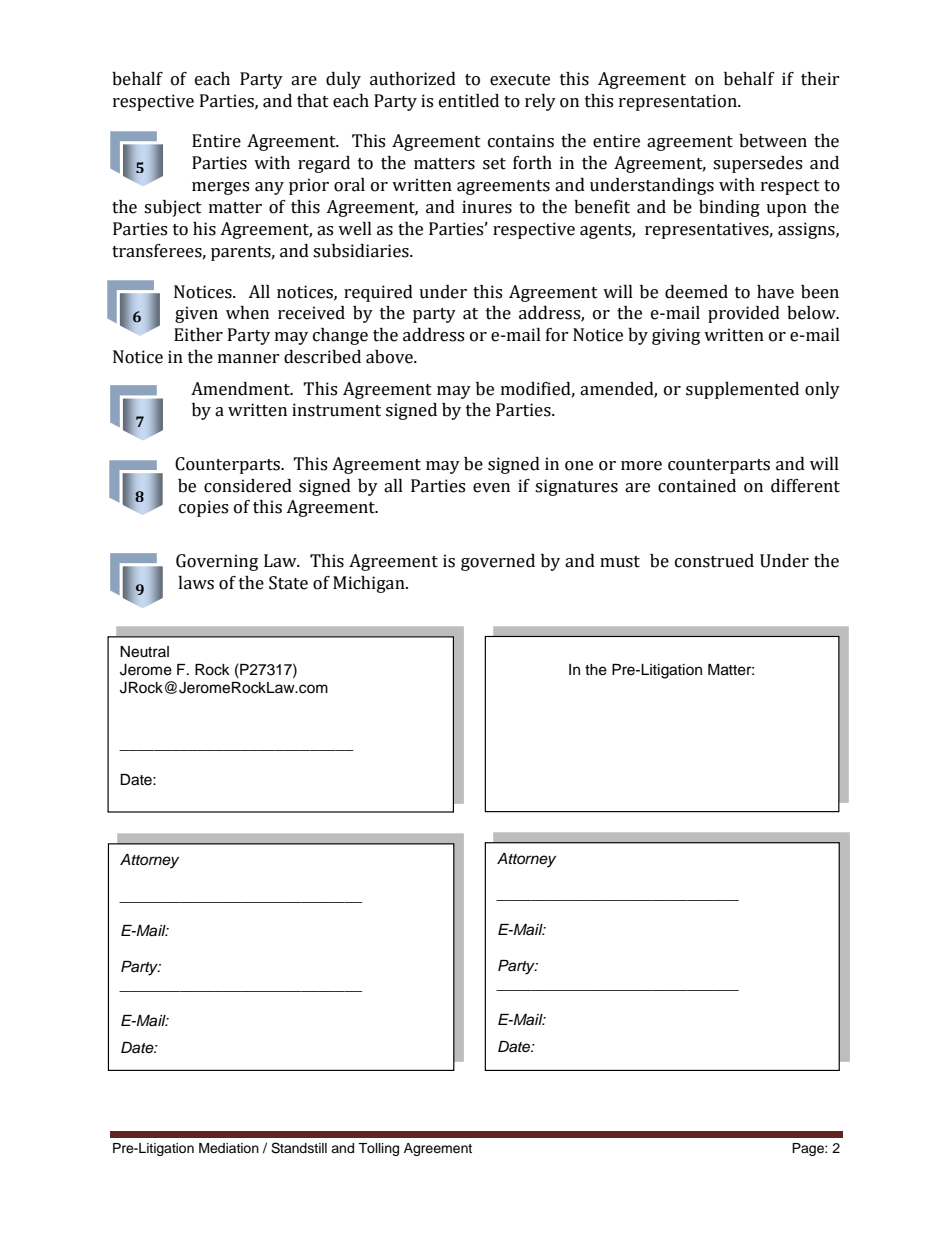  What do you see at coordinates (203, 508) in the screenshot?
I see `copies` at bounding box center [203, 508].
